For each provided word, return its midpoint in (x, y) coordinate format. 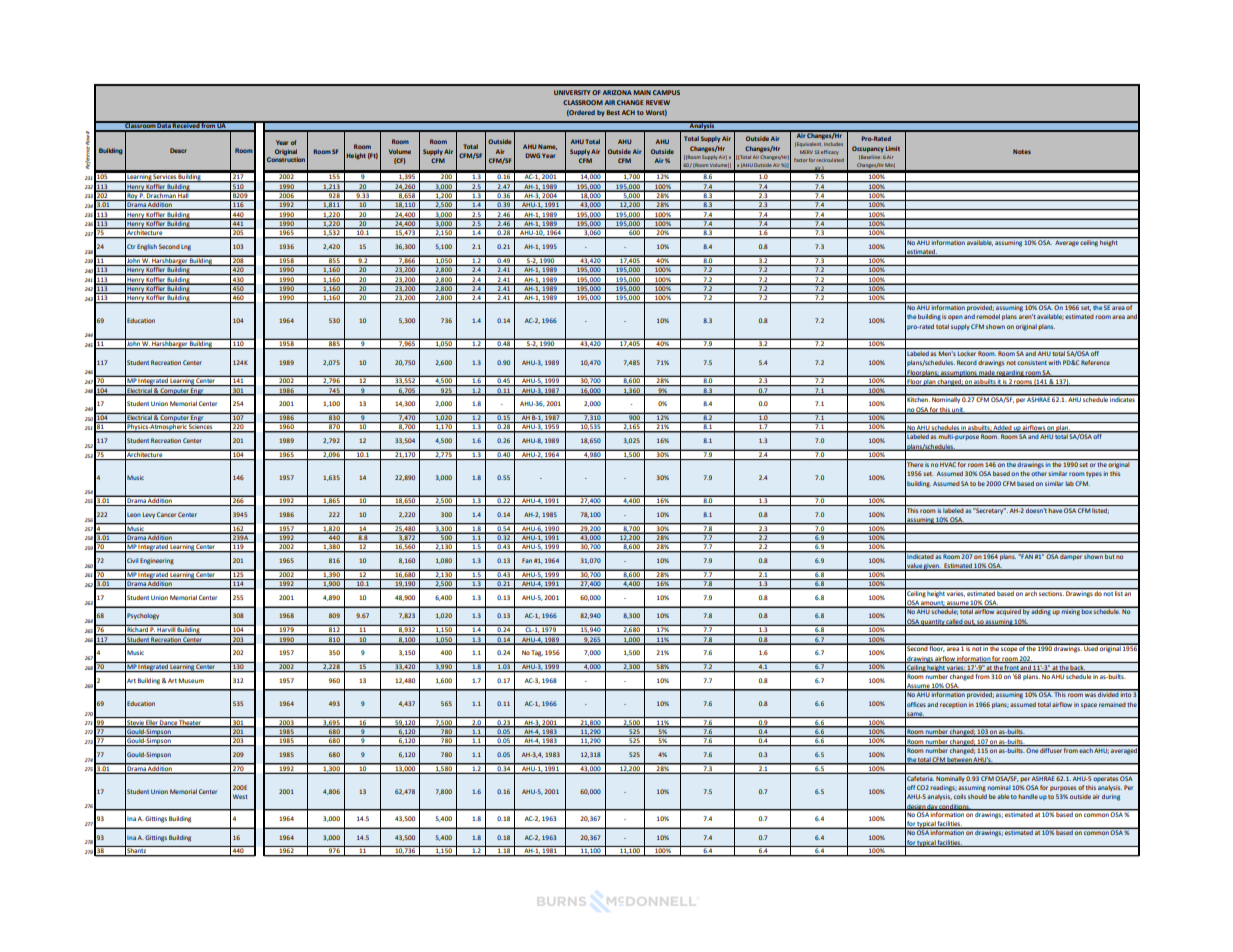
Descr (178, 150)
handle (1028, 796)
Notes (1022, 151)
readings (943, 788)
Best (613, 112)
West (240, 796)
